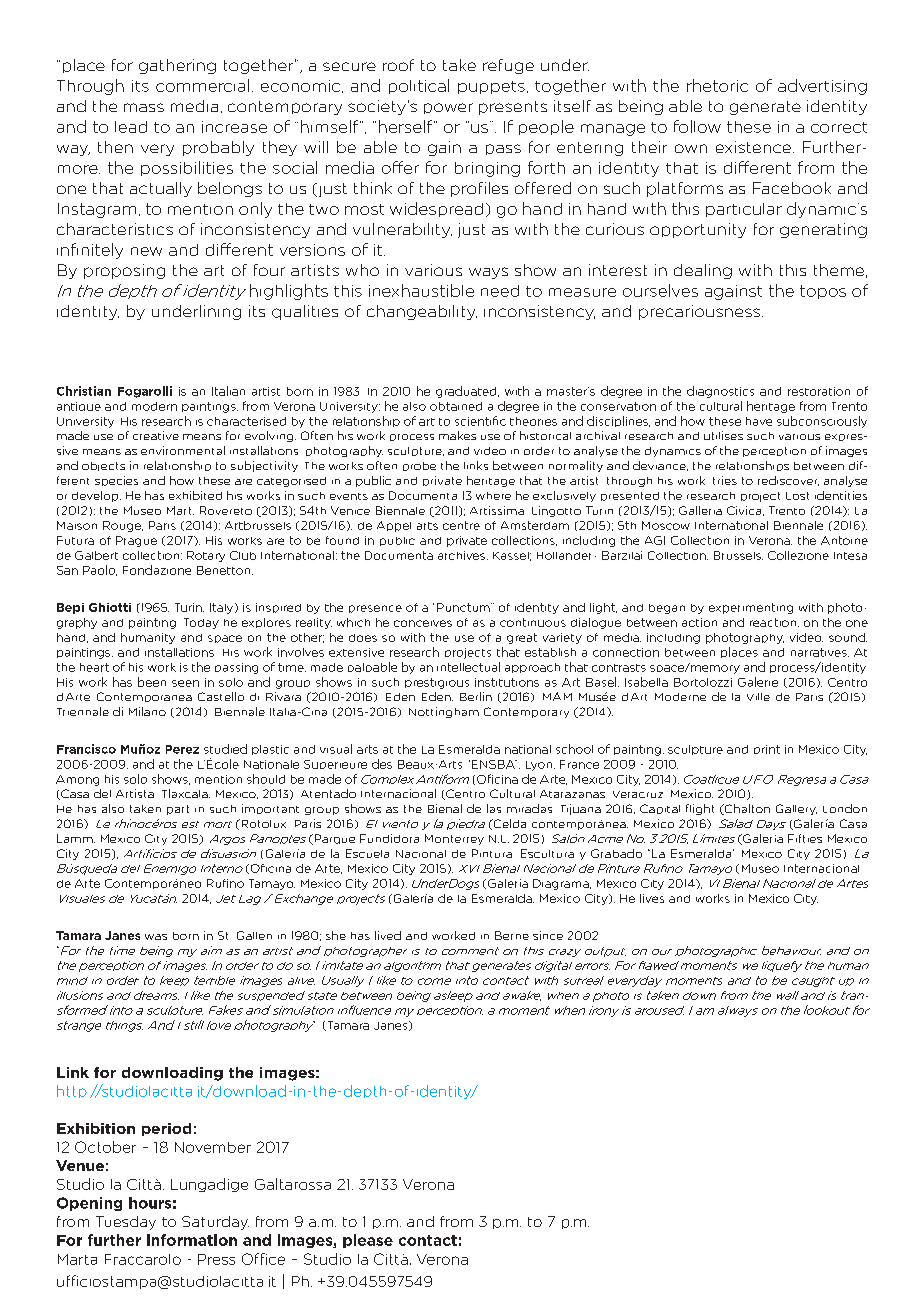 The image size is (924, 1308). What do you see at coordinates (126, 1223) in the document?
I see `Tuesday` at bounding box center [126, 1223].
